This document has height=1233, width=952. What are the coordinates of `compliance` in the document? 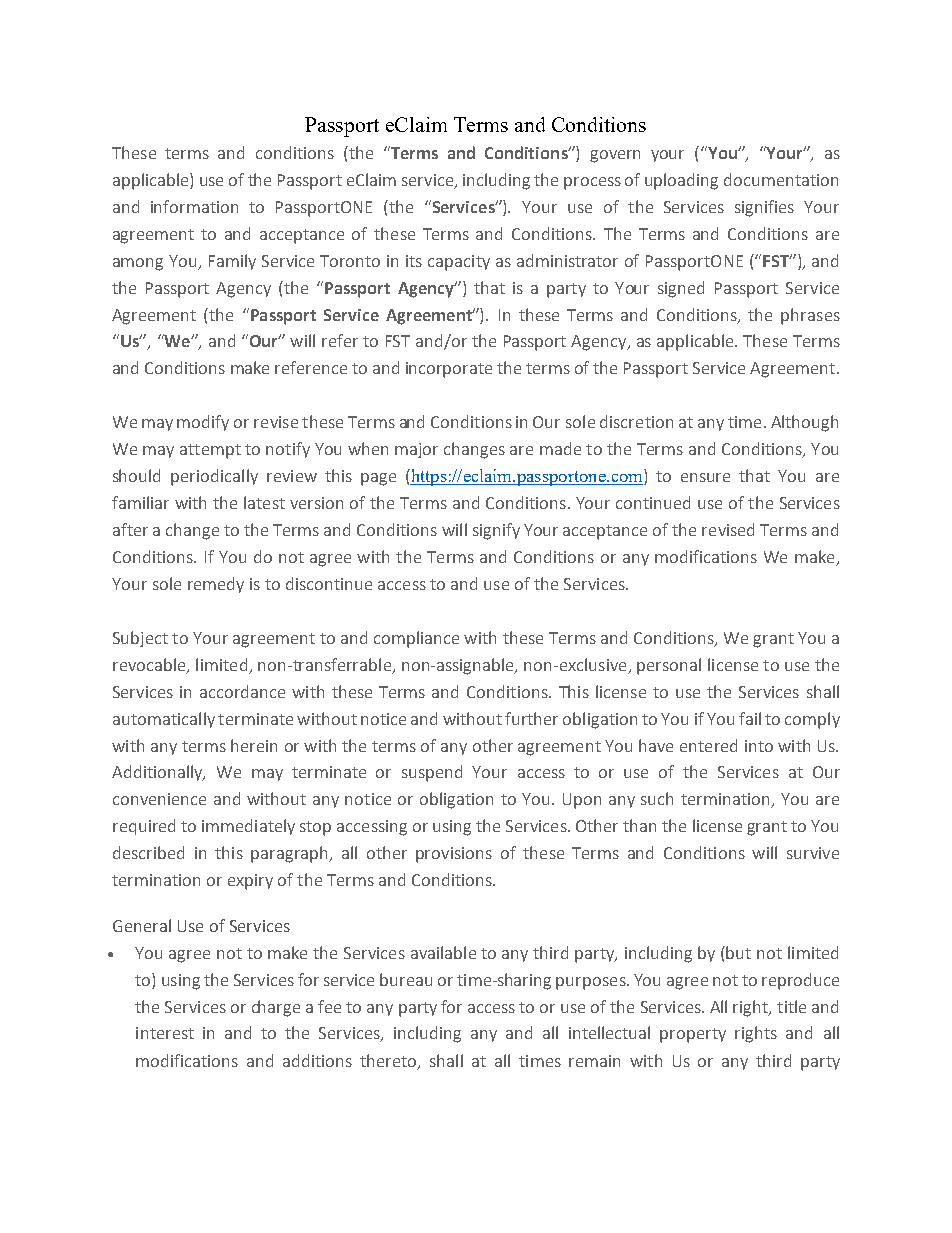 It's located at (416, 639).
